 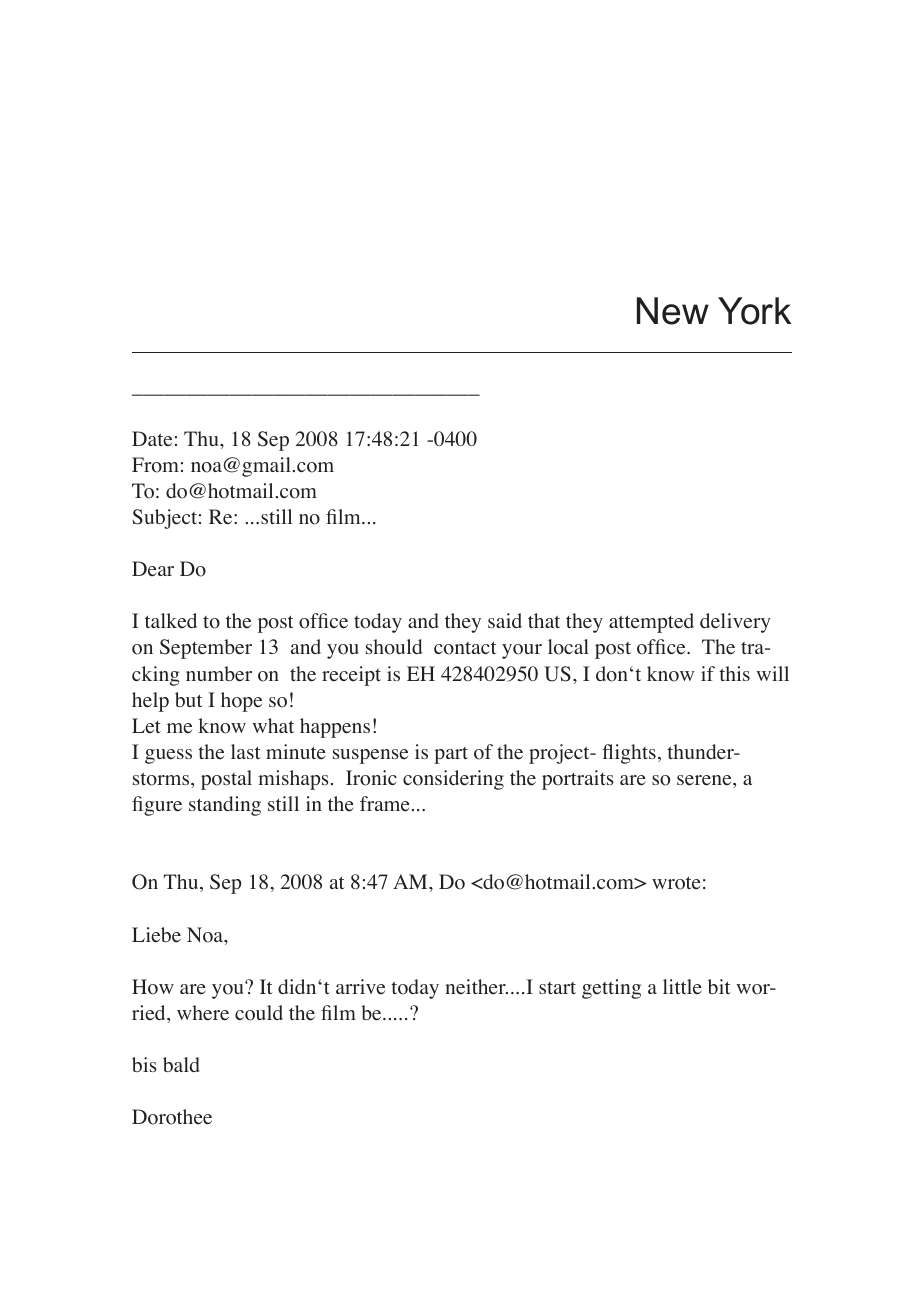 What do you see at coordinates (673, 311) in the screenshot?
I see `New` at bounding box center [673, 311].
